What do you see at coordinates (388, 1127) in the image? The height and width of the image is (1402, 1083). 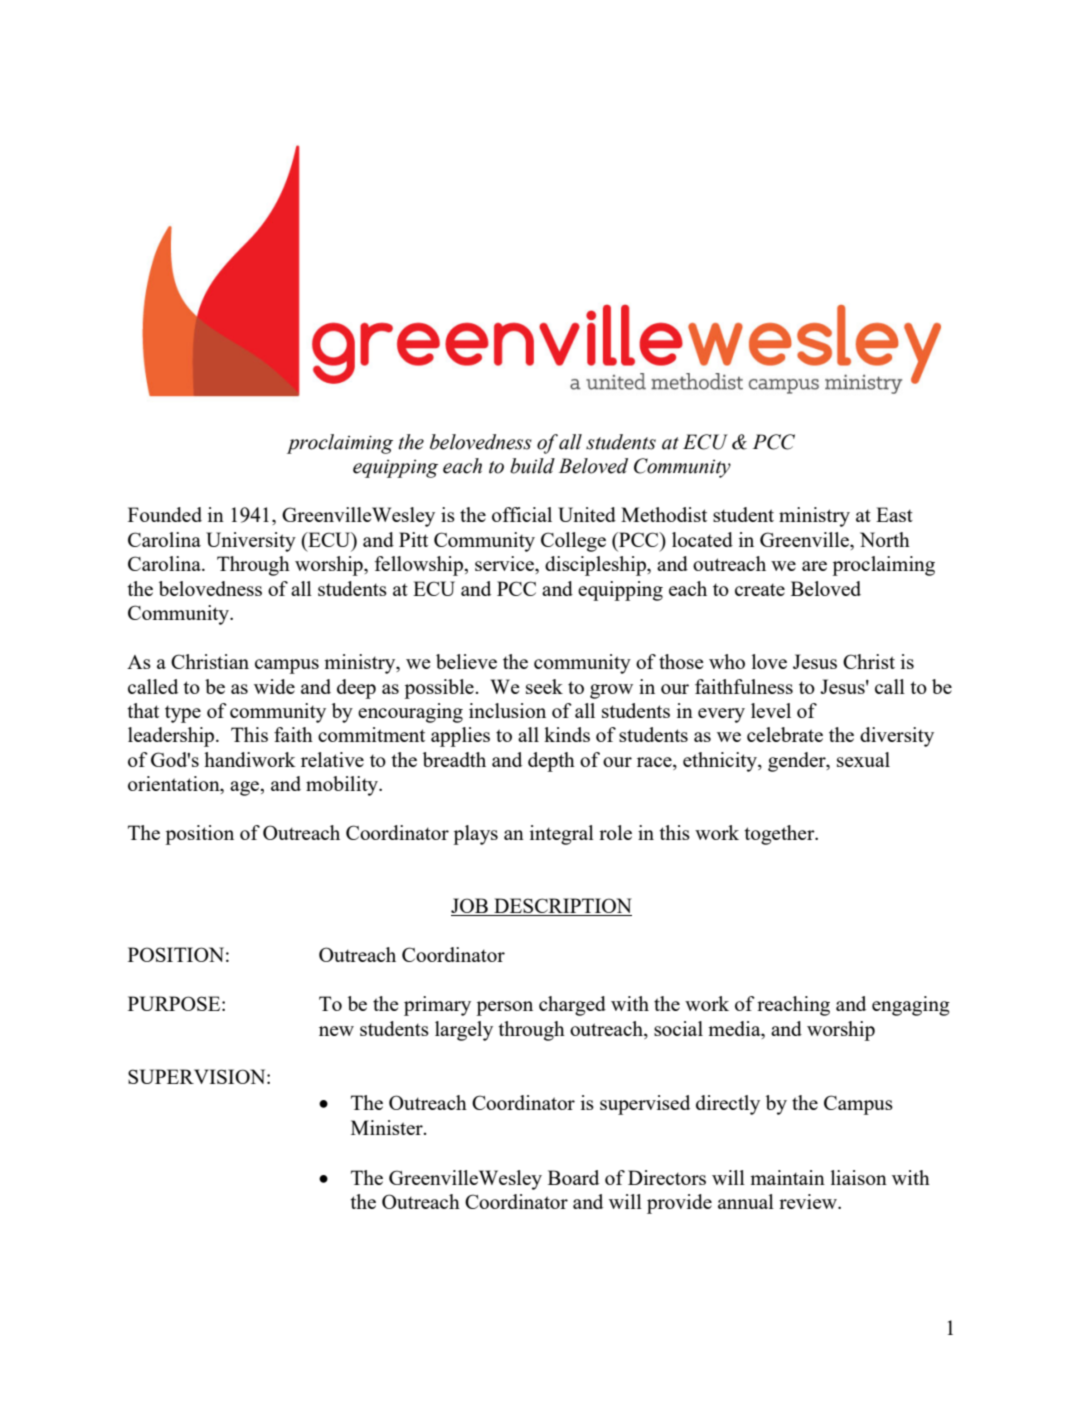 I see `Minister` at bounding box center [388, 1127].
